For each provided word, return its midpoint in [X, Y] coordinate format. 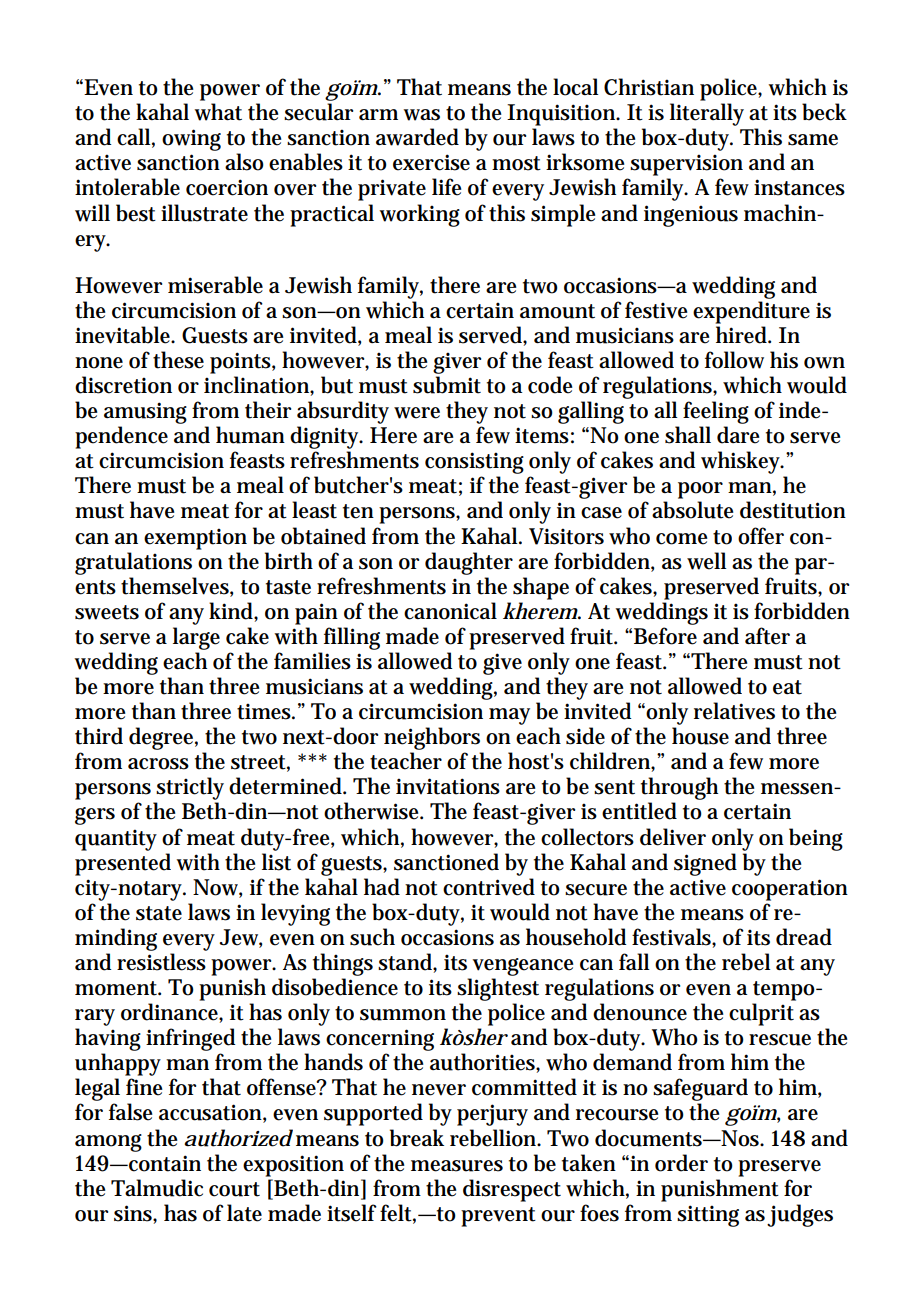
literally [707, 114]
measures [457, 1166]
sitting [708, 1216]
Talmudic [157, 1188]
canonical [450, 611]
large [196, 638]
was [421, 115]
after [767, 636]
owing [191, 140]
